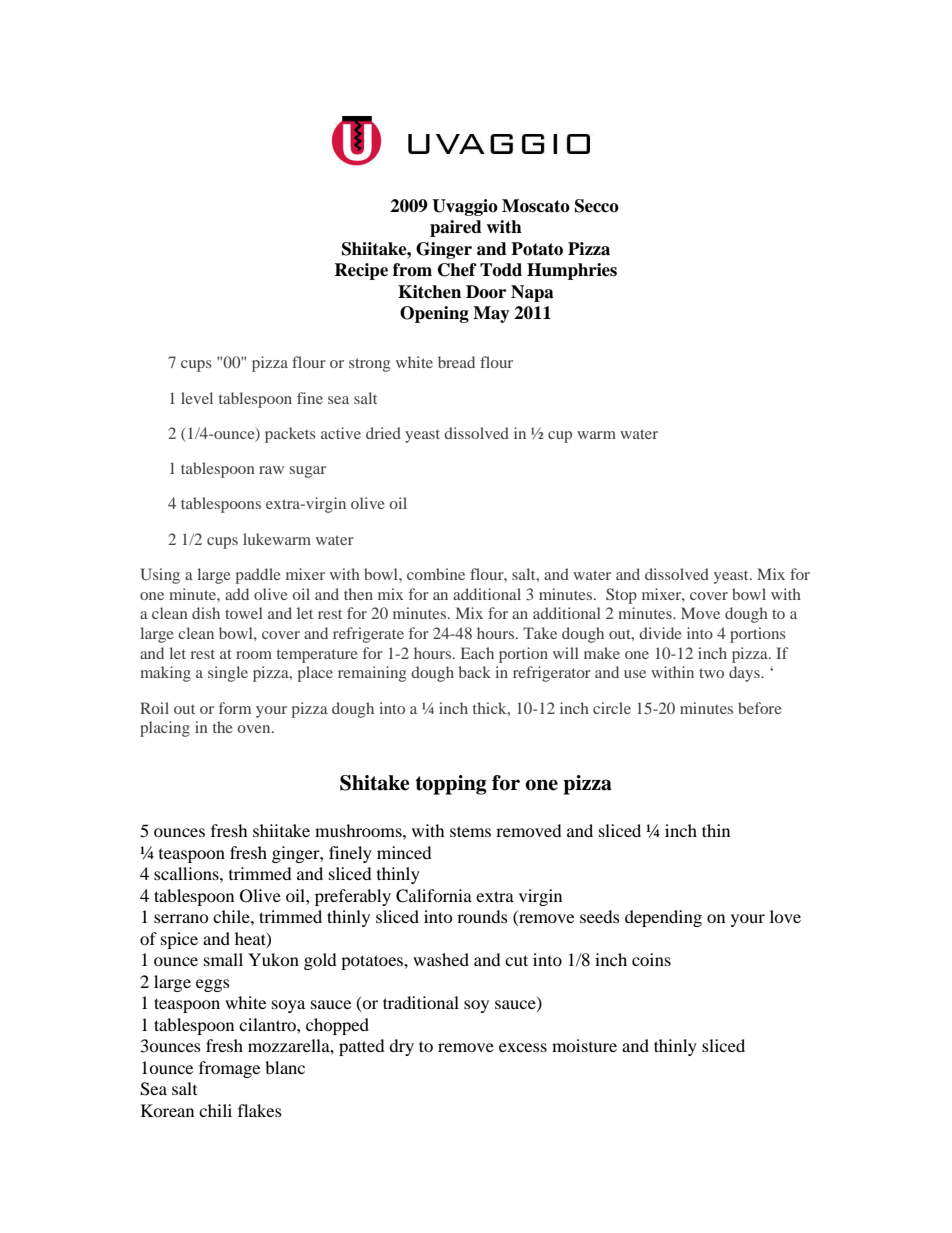  I want to click on placing, so click(165, 729).
